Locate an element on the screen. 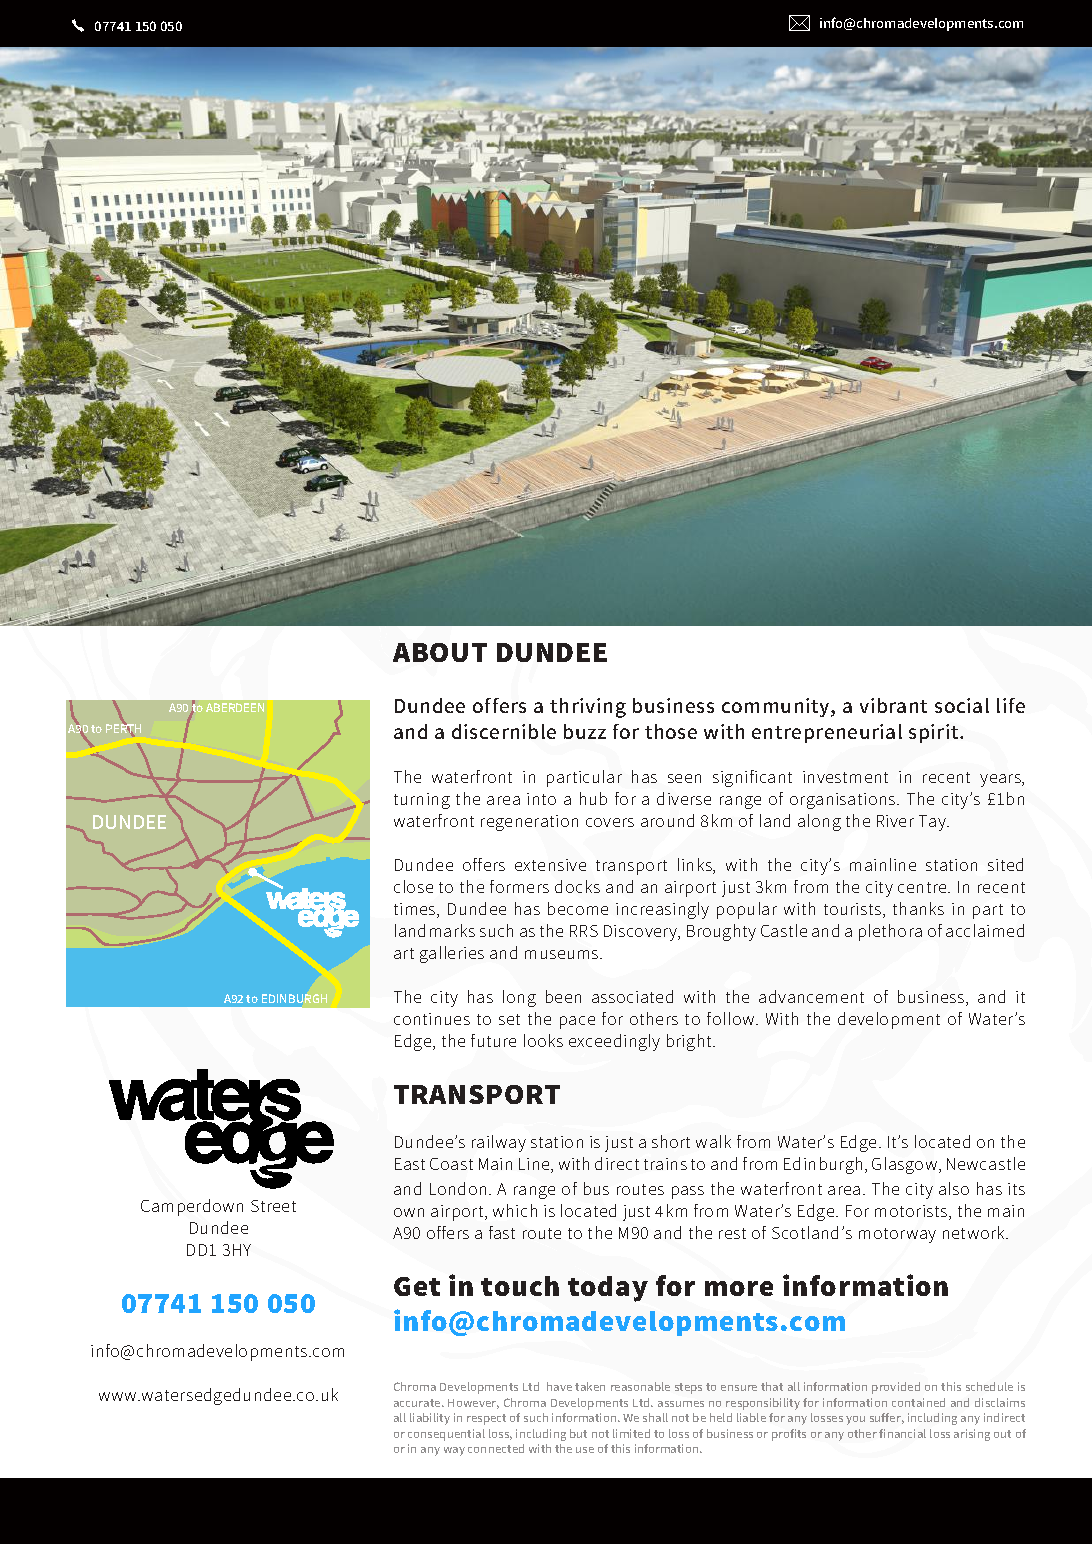 The height and width of the screenshot is (1544, 1092). financial is located at coordinates (902, 1433).
